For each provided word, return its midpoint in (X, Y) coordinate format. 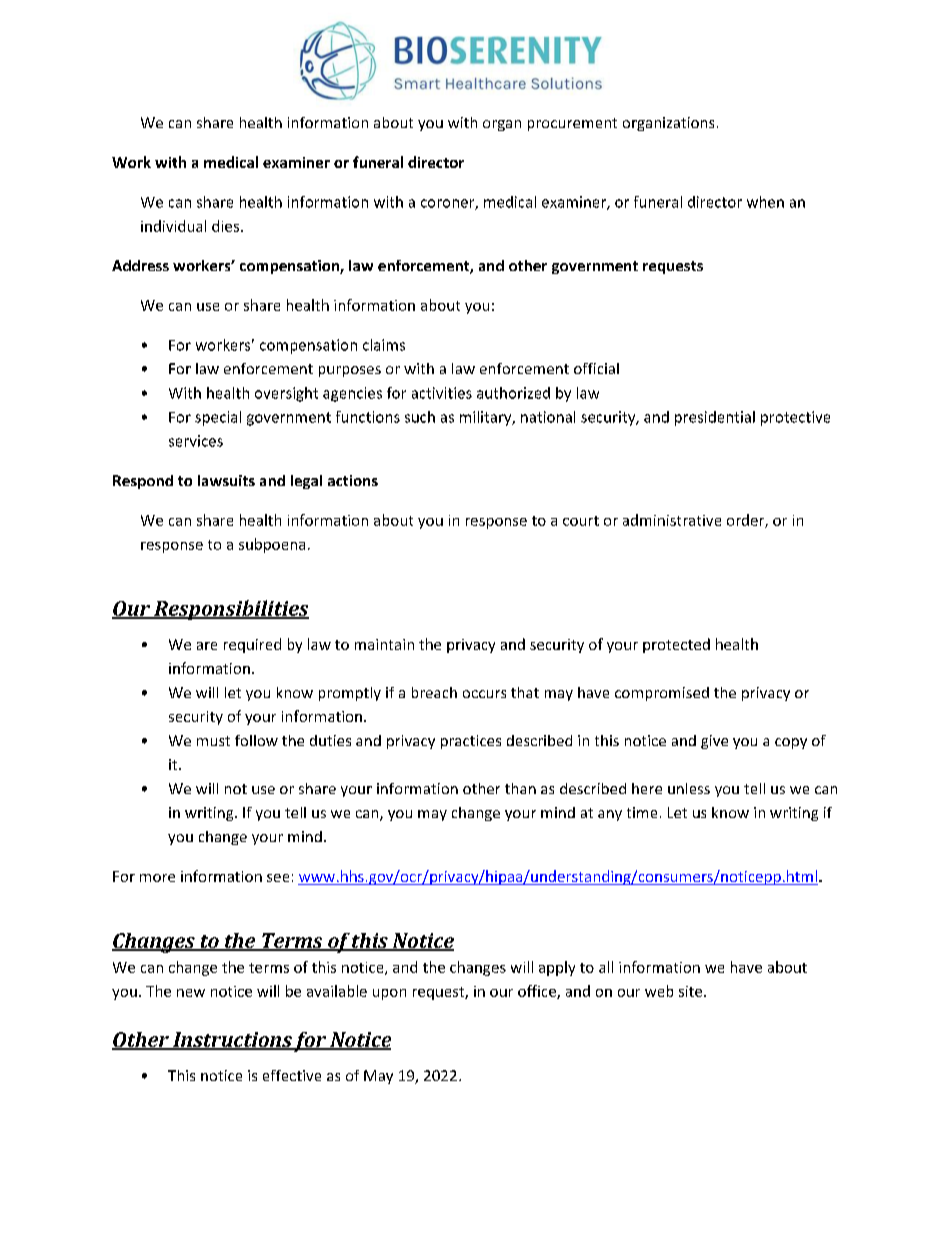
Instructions (232, 1041)
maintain (384, 644)
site (692, 991)
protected (676, 645)
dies (225, 226)
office (538, 992)
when (765, 202)
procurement (572, 124)
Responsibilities (230, 610)
